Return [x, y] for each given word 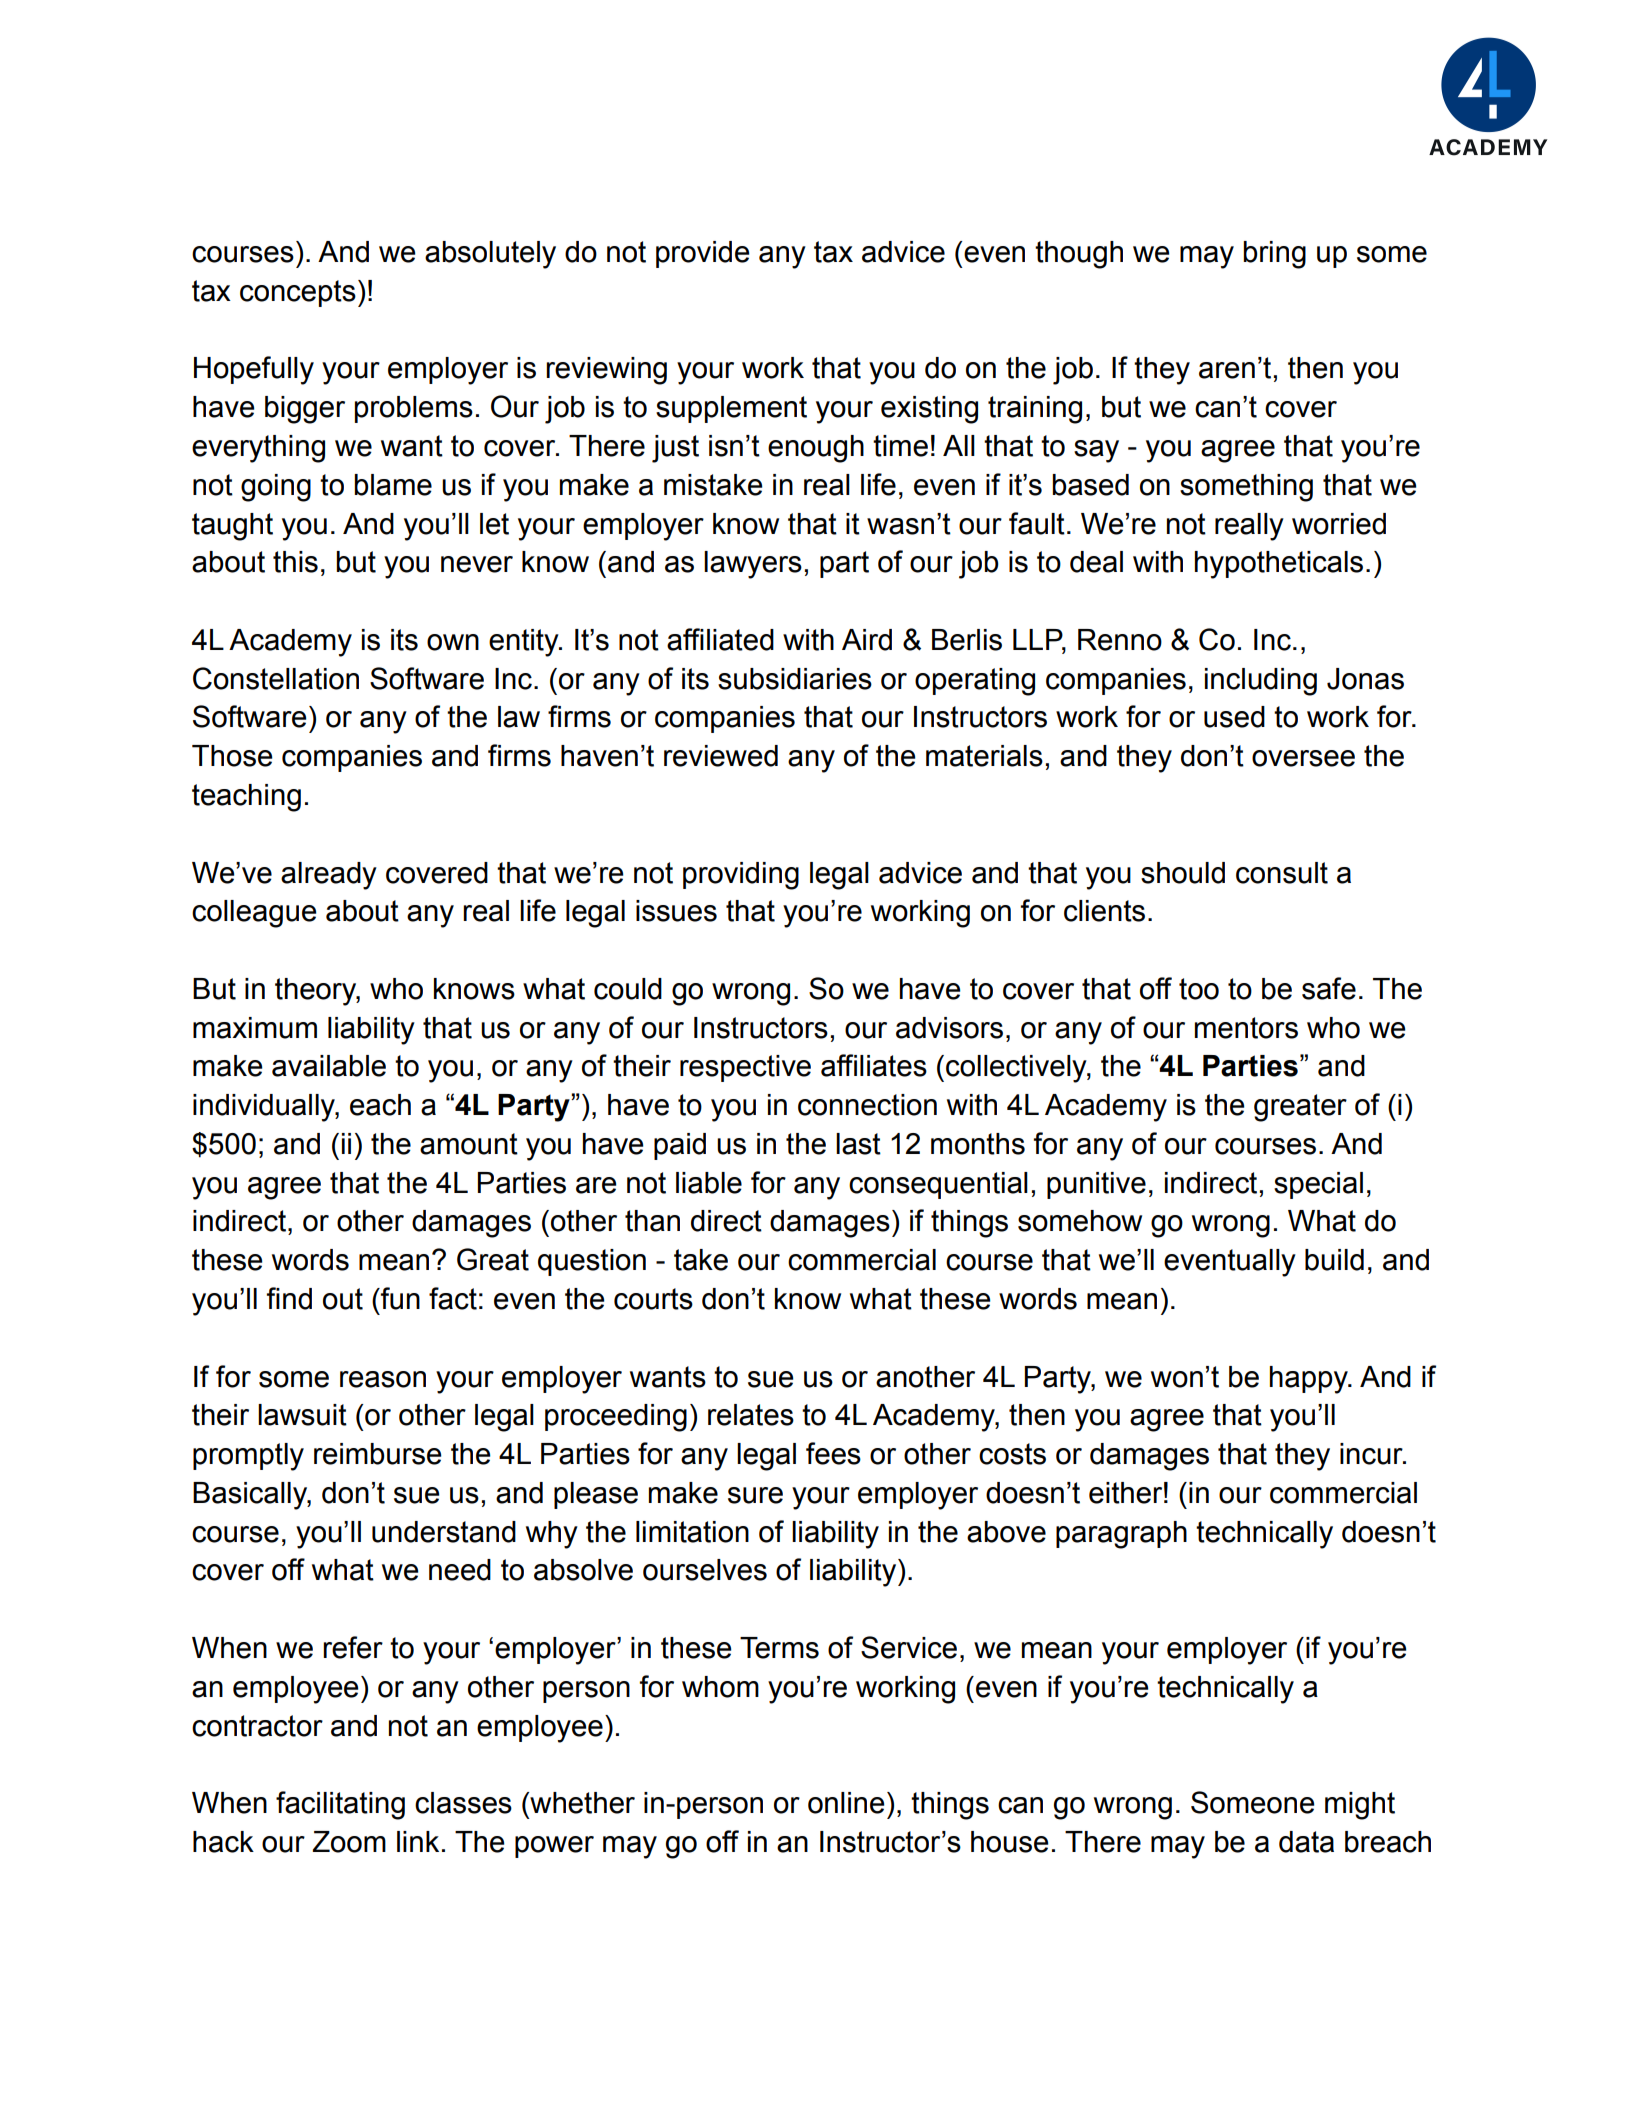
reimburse [378, 1454]
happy [1310, 1380]
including [1261, 682]
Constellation [276, 678]
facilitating [340, 1805]
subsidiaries [795, 679]
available [329, 1066]
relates [751, 1415]
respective [745, 1068]
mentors [1246, 1028]
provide [703, 254]
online [846, 1803]
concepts [298, 293]
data [1306, 1842]
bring [1274, 255]
